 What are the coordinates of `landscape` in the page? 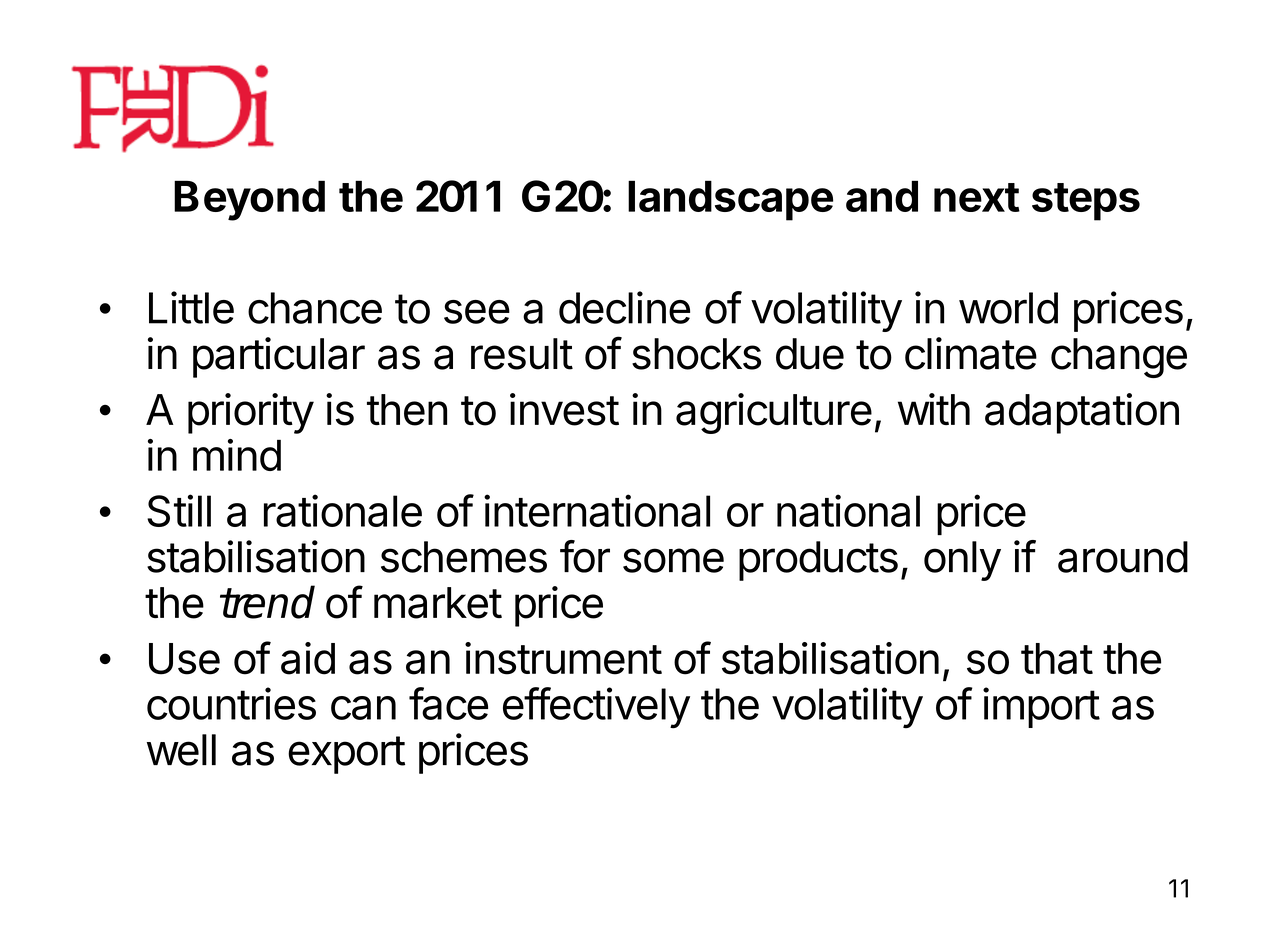 It's located at (730, 200).
